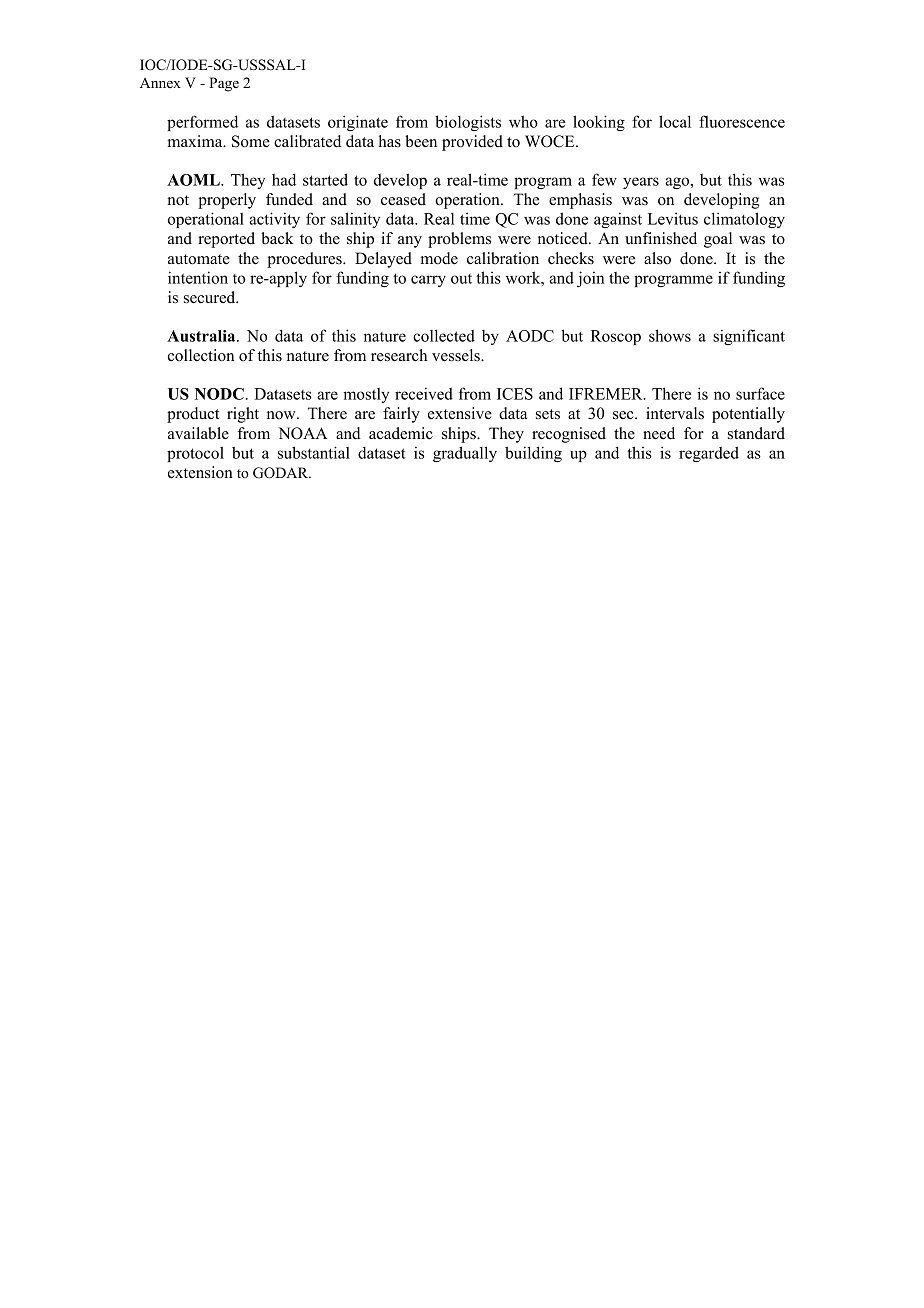 The image size is (924, 1308). What do you see at coordinates (657, 258) in the page?
I see `also` at bounding box center [657, 258].
